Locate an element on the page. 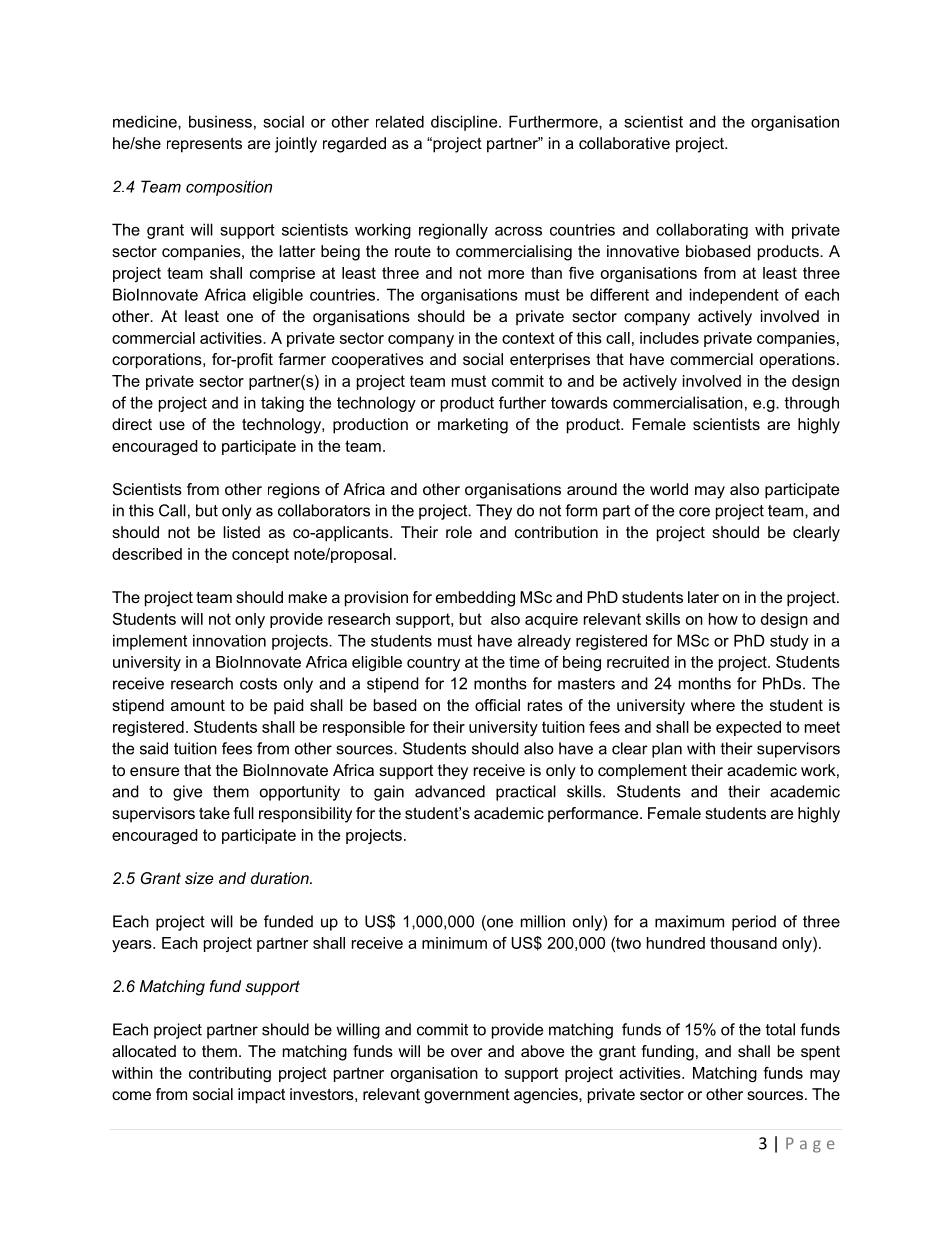 The image size is (952, 1233). advanced is located at coordinates (450, 791).
